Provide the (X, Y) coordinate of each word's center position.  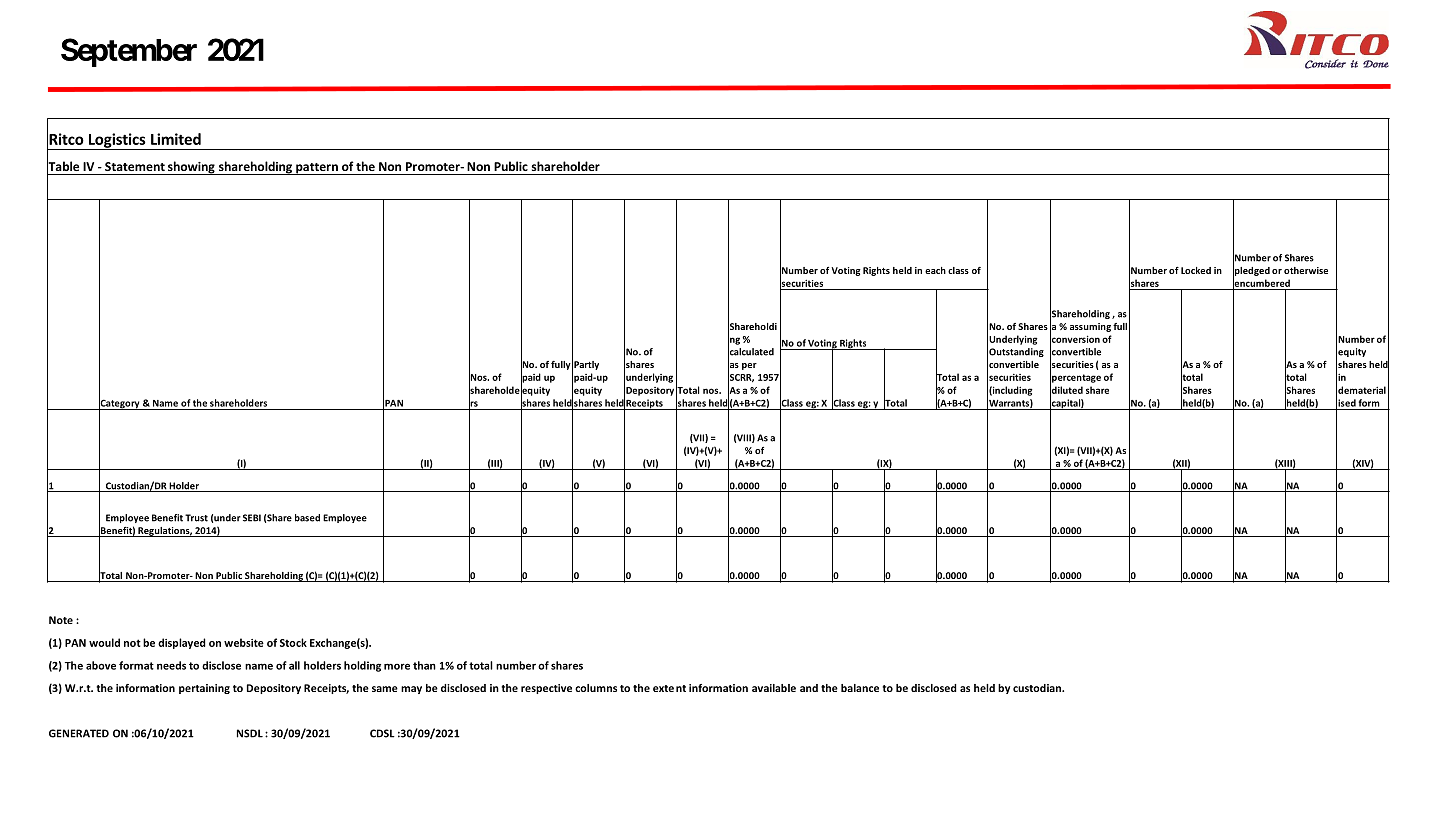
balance (860, 688)
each (935, 270)
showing (191, 168)
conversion (1075, 339)
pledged (1251, 271)
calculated (751, 352)
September (129, 52)
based (307, 518)
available (774, 688)
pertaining (204, 689)
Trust (196, 518)
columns (596, 688)
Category (120, 404)
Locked (1196, 270)
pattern (317, 169)
